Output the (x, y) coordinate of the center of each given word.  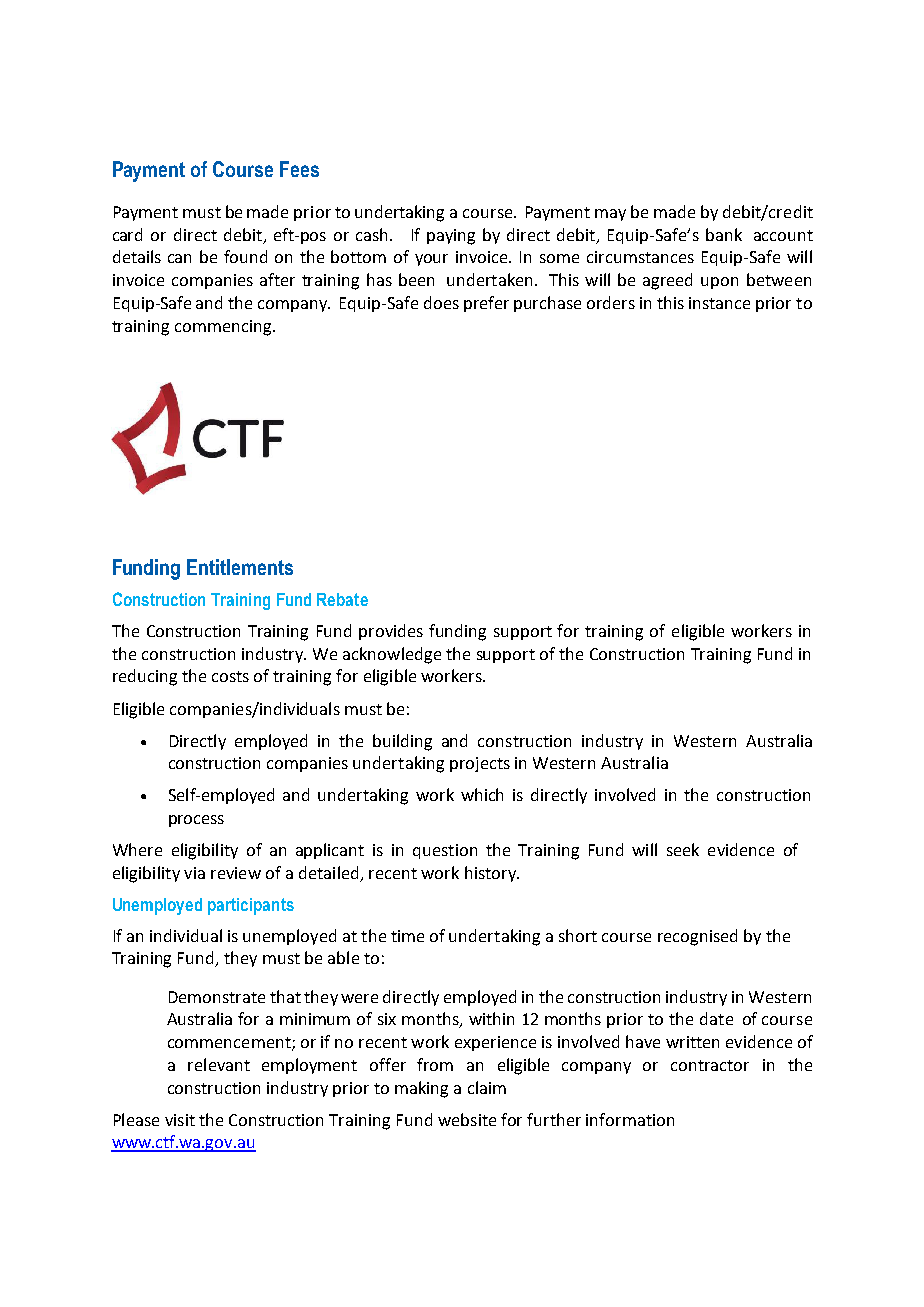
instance (719, 303)
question (445, 851)
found (245, 256)
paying (451, 237)
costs (230, 676)
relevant (219, 1064)
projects (480, 764)
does (441, 302)
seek (683, 849)
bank (724, 234)
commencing (224, 328)
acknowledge (392, 655)
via (194, 873)
